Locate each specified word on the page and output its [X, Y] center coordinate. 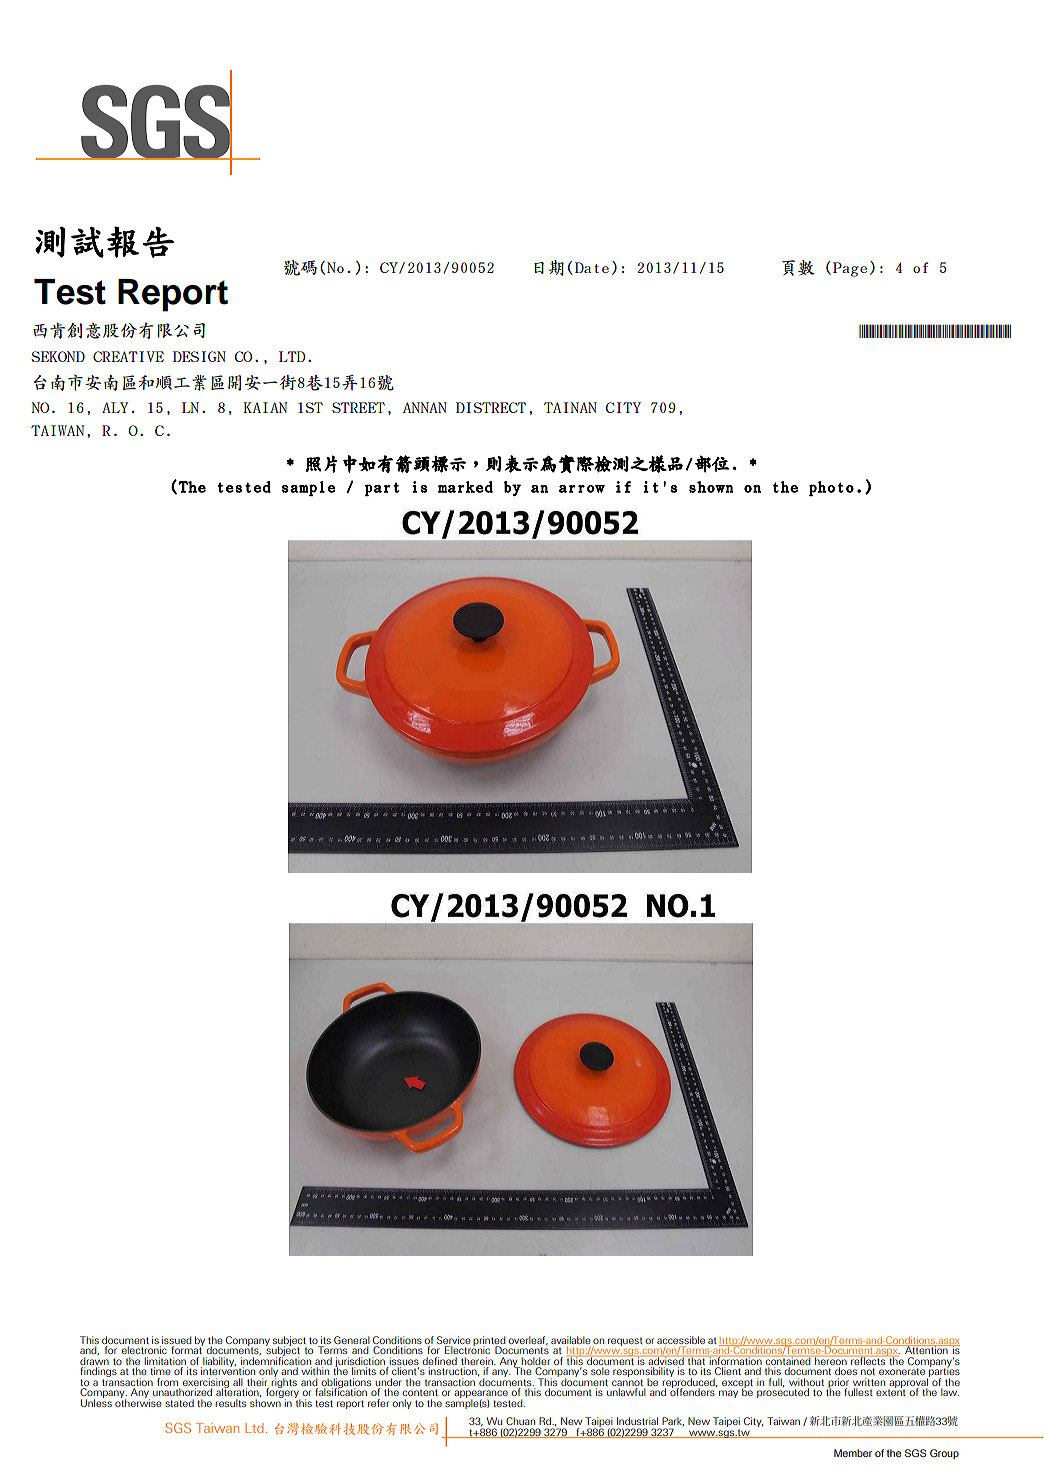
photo [831, 488]
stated [179, 1403]
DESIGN [199, 356]
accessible [681, 1340]
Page [850, 269]
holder [535, 1361]
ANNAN [425, 407]
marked [465, 487]
